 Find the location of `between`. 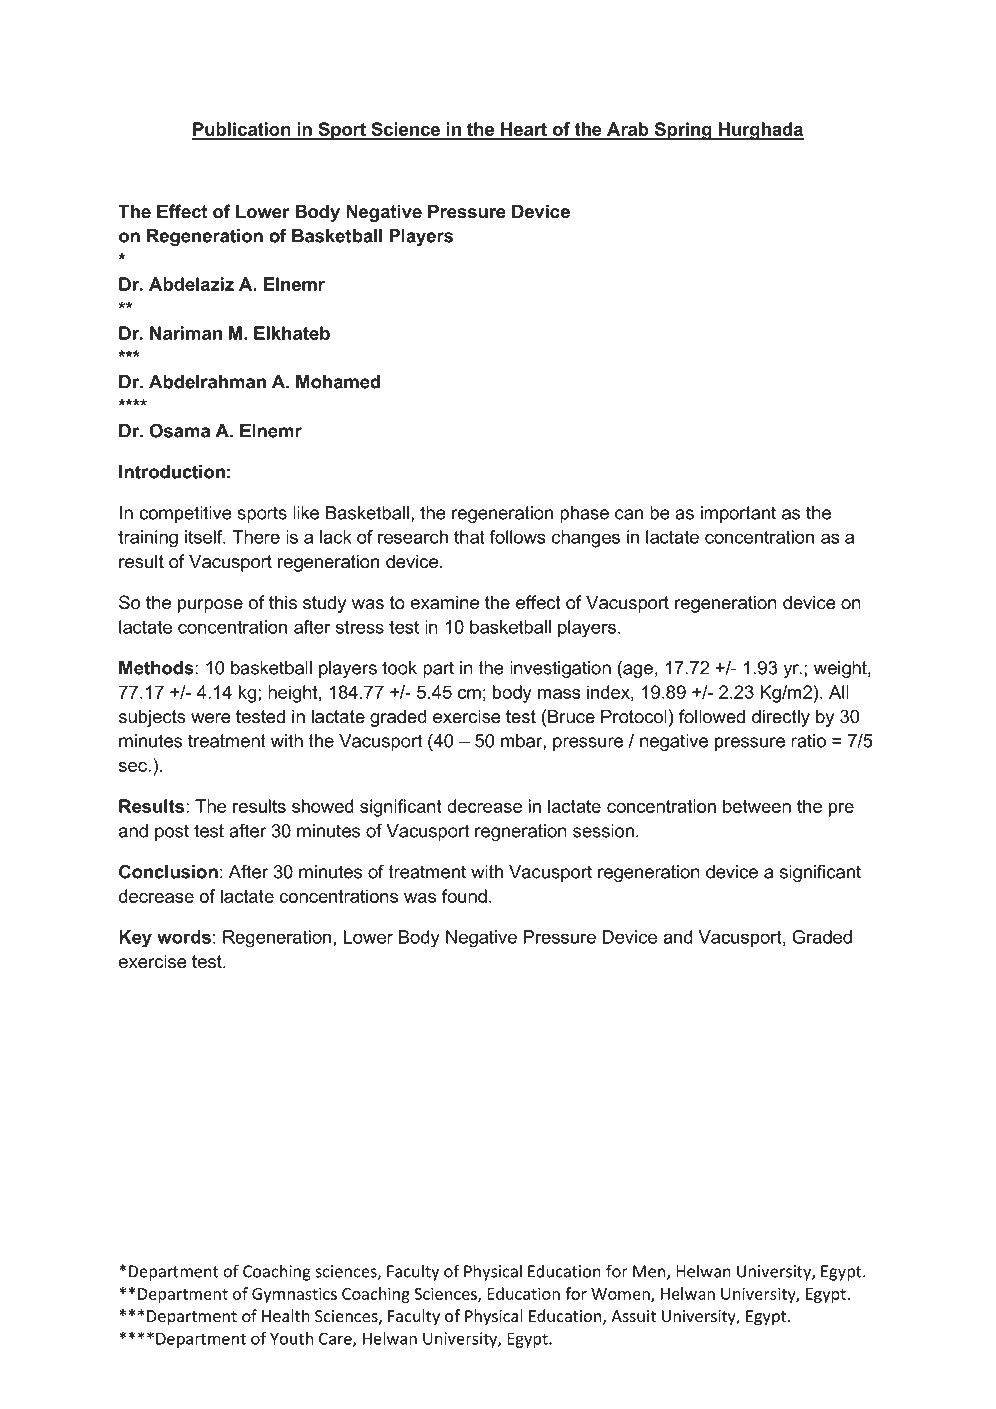

between is located at coordinates (757, 806).
